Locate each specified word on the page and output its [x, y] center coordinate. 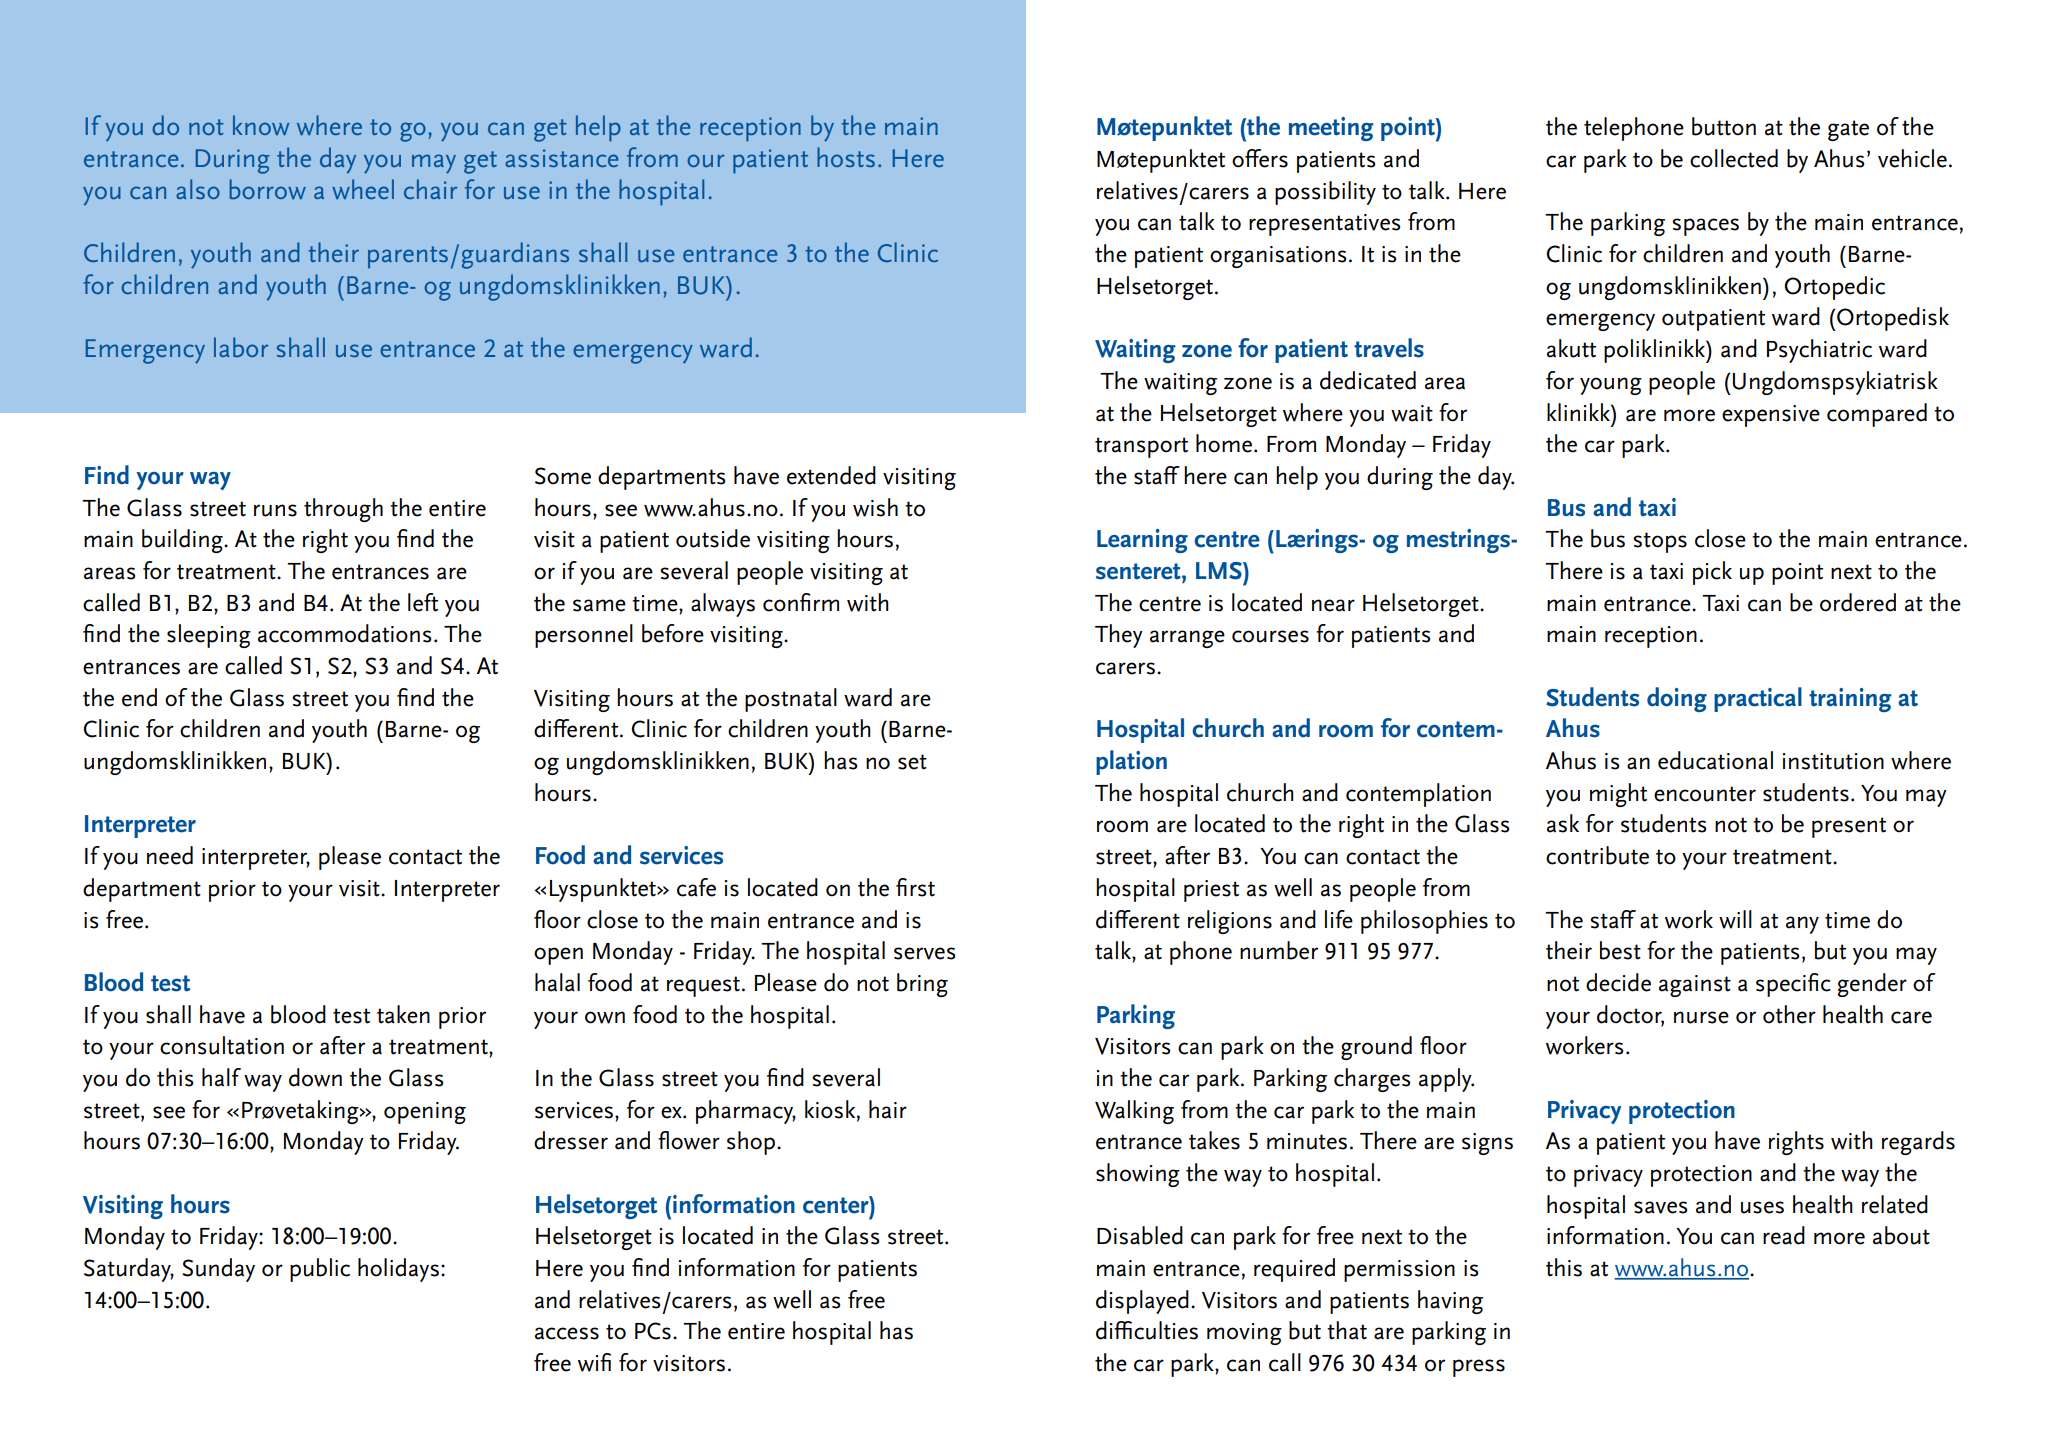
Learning [1142, 541]
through [343, 510]
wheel [363, 189]
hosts [846, 157]
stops [1660, 542]
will [1735, 919]
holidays [398, 1270]
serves [924, 953]
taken [403, 1014]
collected [1734, 158]
